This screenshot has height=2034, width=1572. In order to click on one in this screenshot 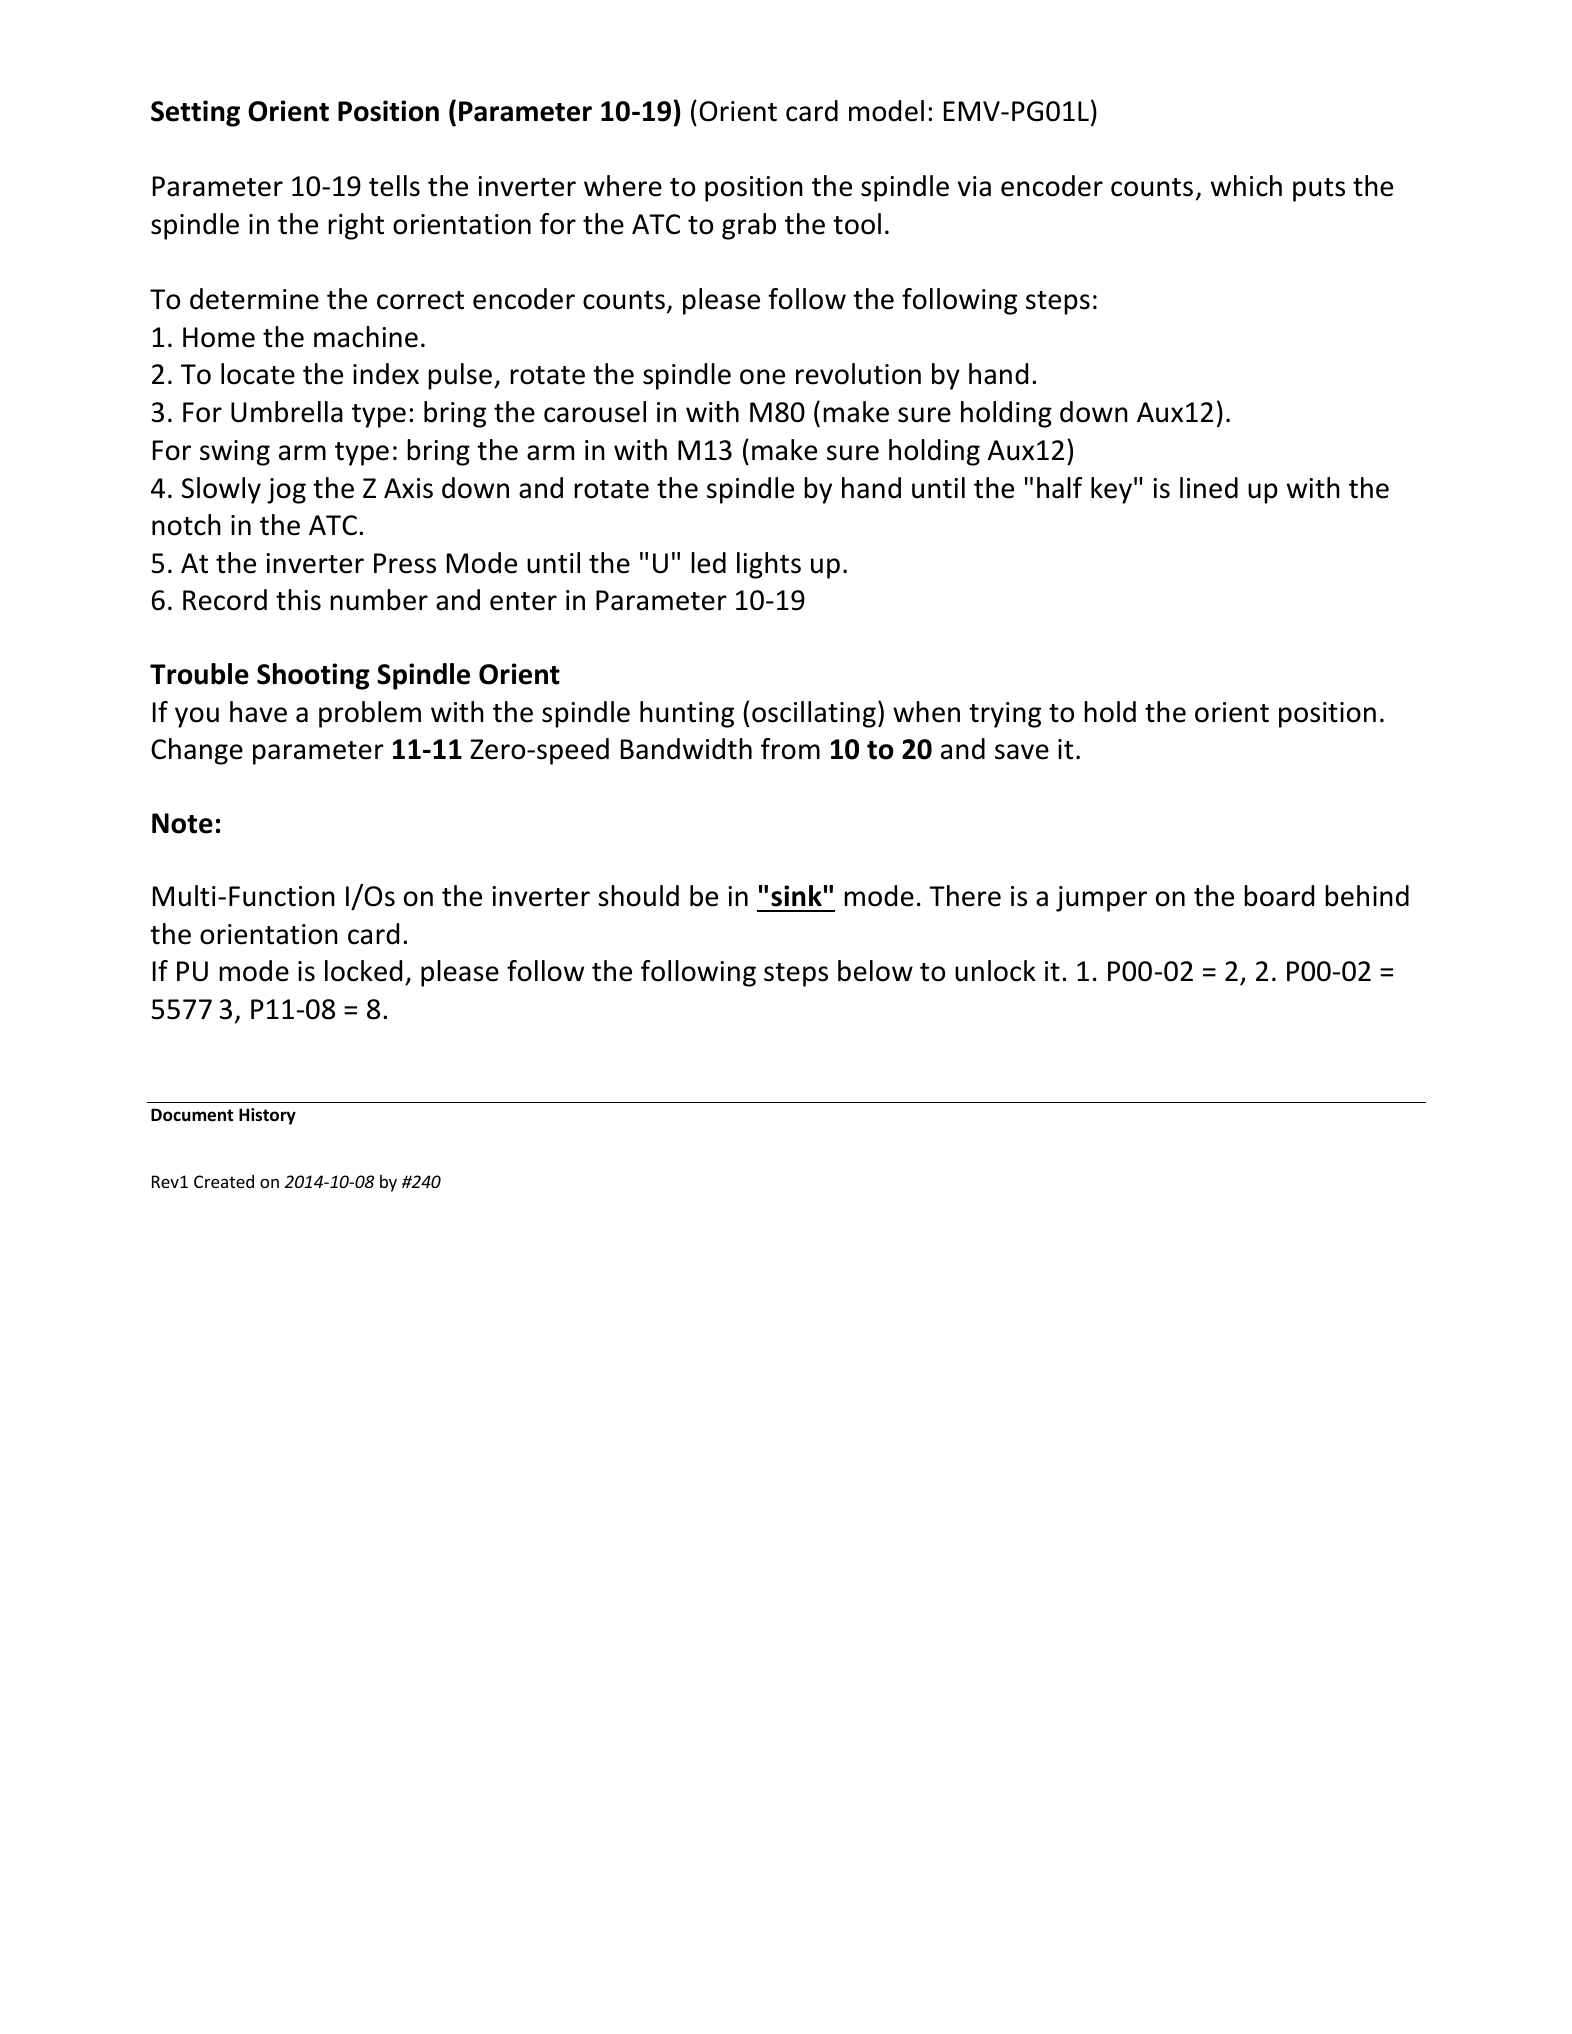, I will do `click(762, 377)`.
